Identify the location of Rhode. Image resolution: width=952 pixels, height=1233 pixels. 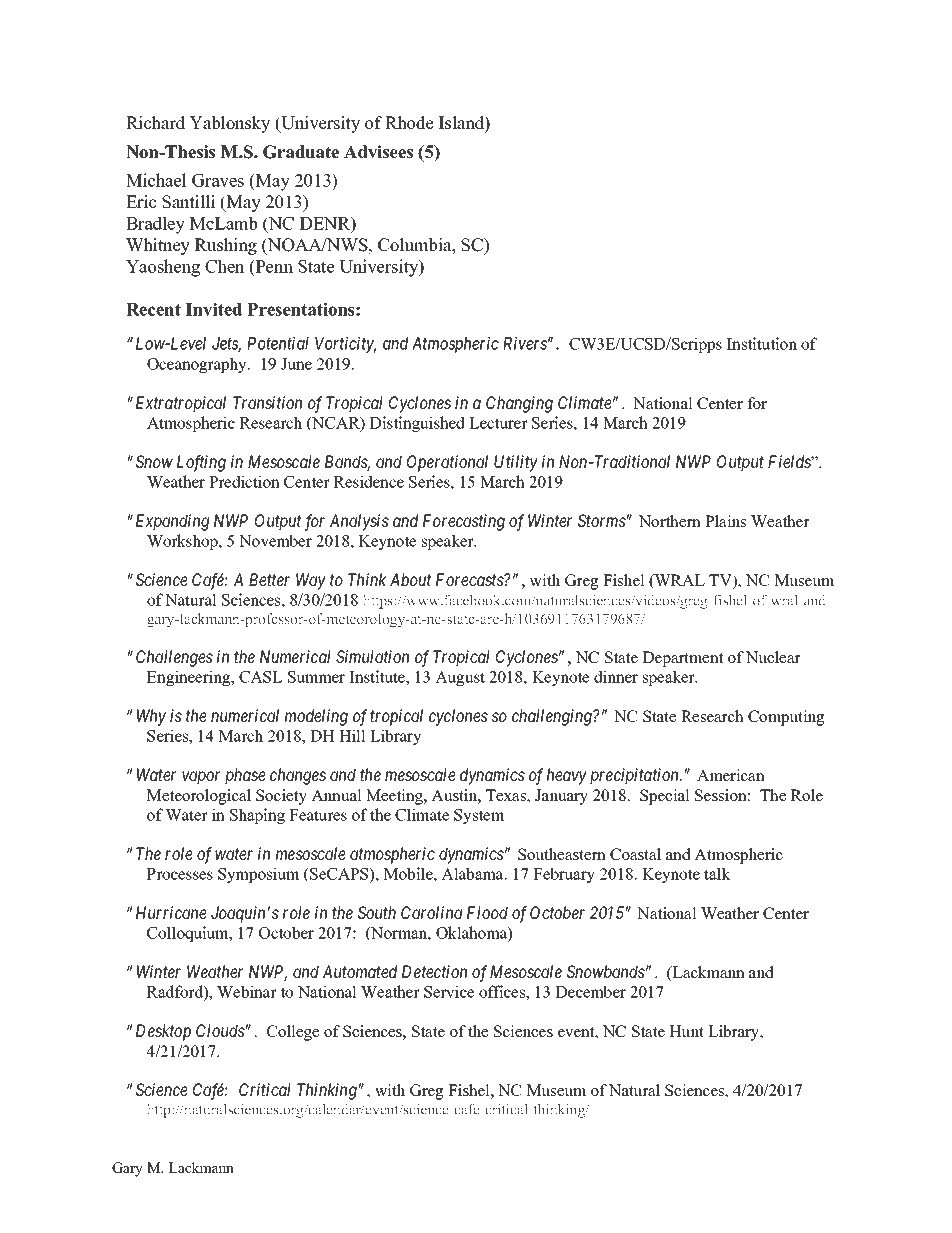
(409, 123).
